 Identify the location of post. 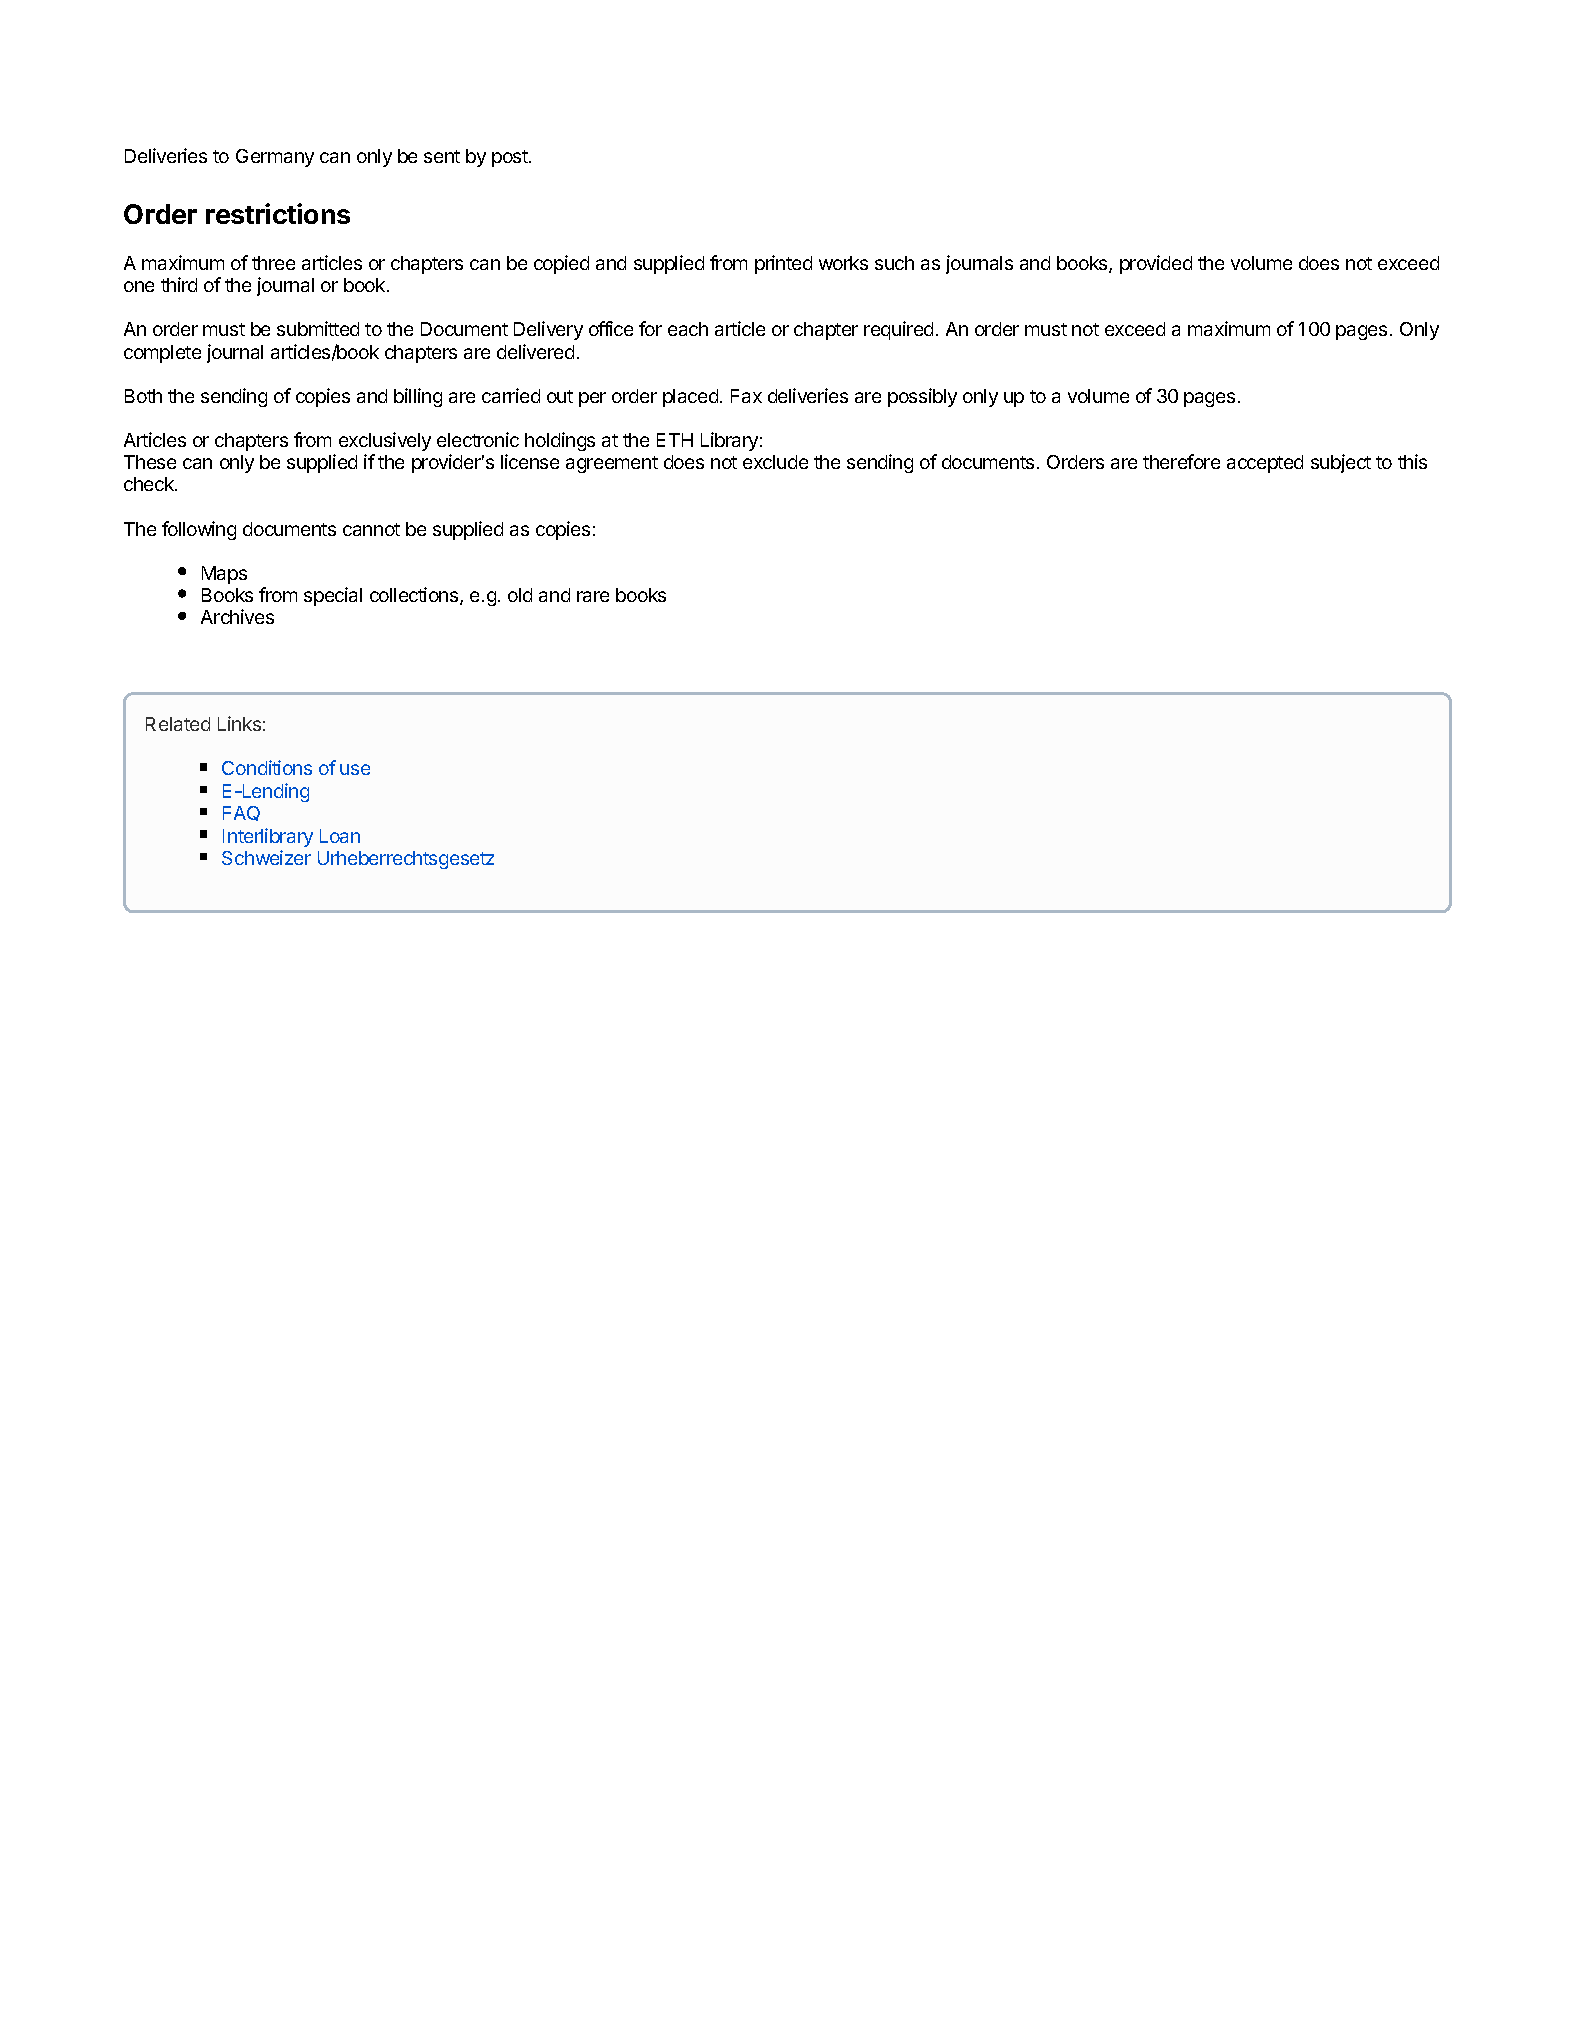
(511, 158).
